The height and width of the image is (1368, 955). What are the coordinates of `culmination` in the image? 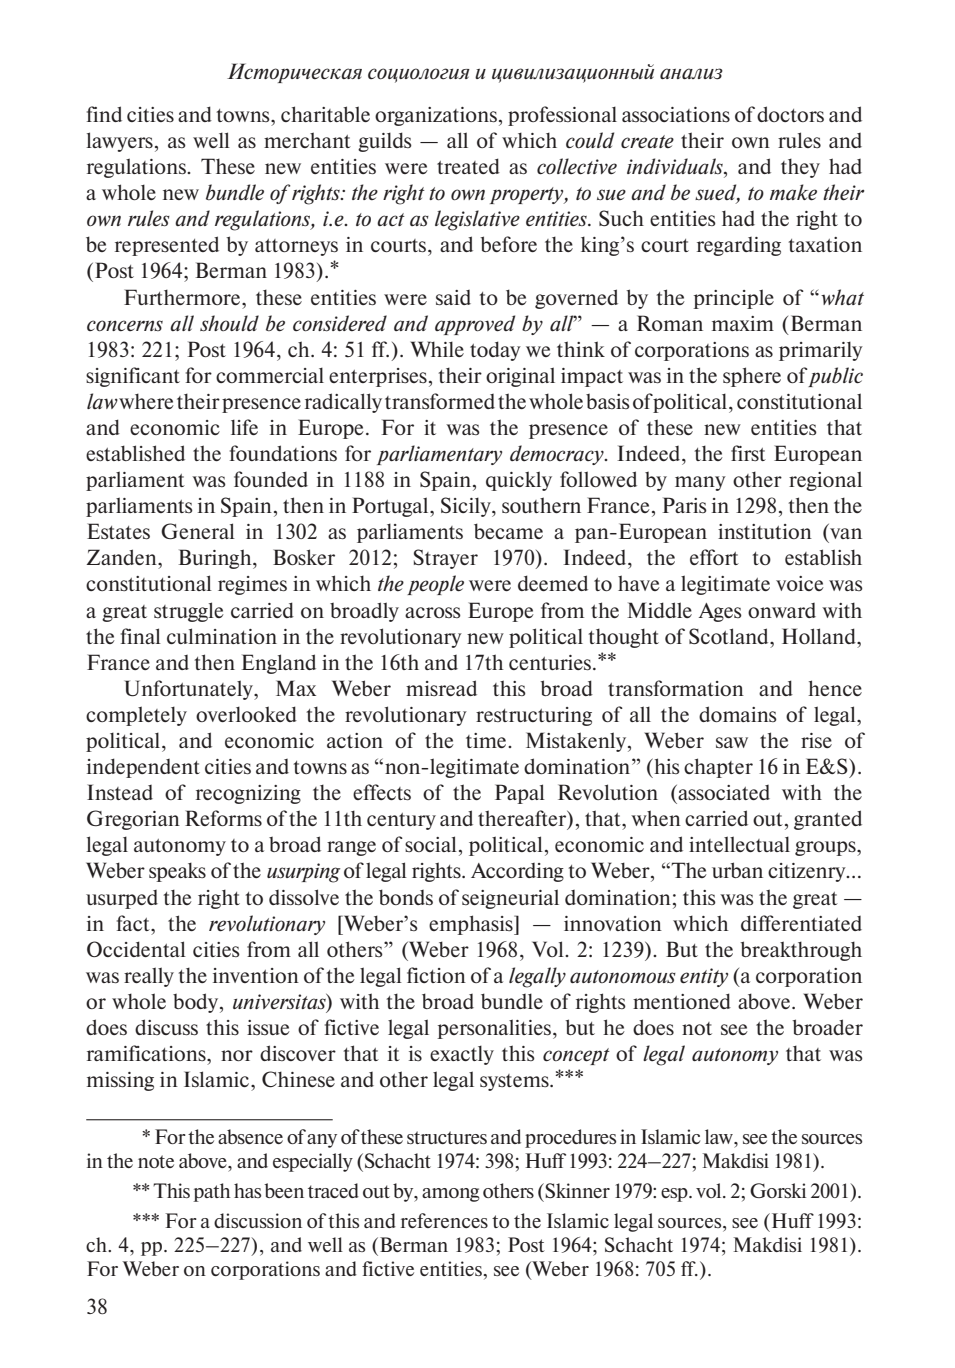 It's located at (222, 636).
